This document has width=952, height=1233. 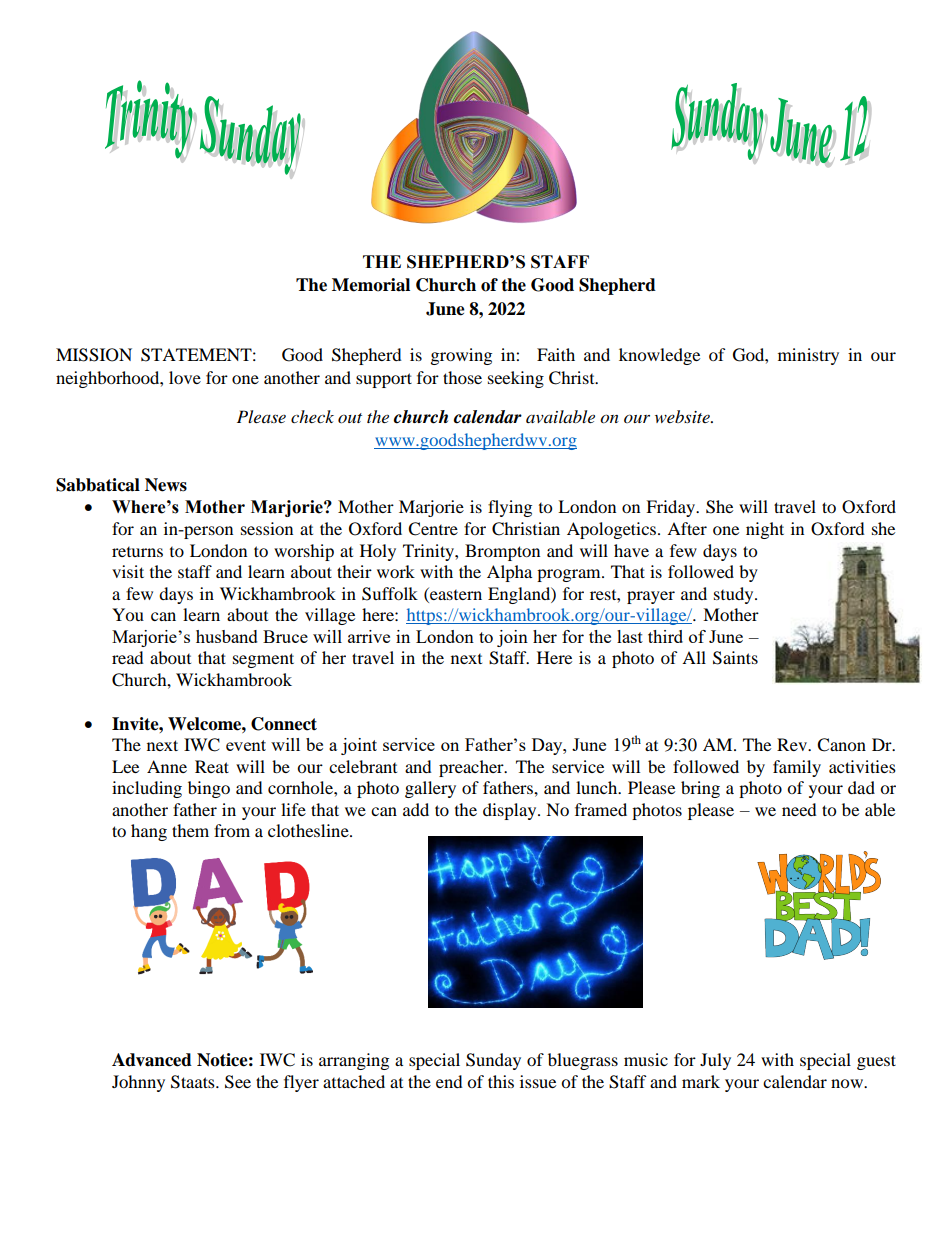 I want to click on ministry, so click(x=808, y=356).
